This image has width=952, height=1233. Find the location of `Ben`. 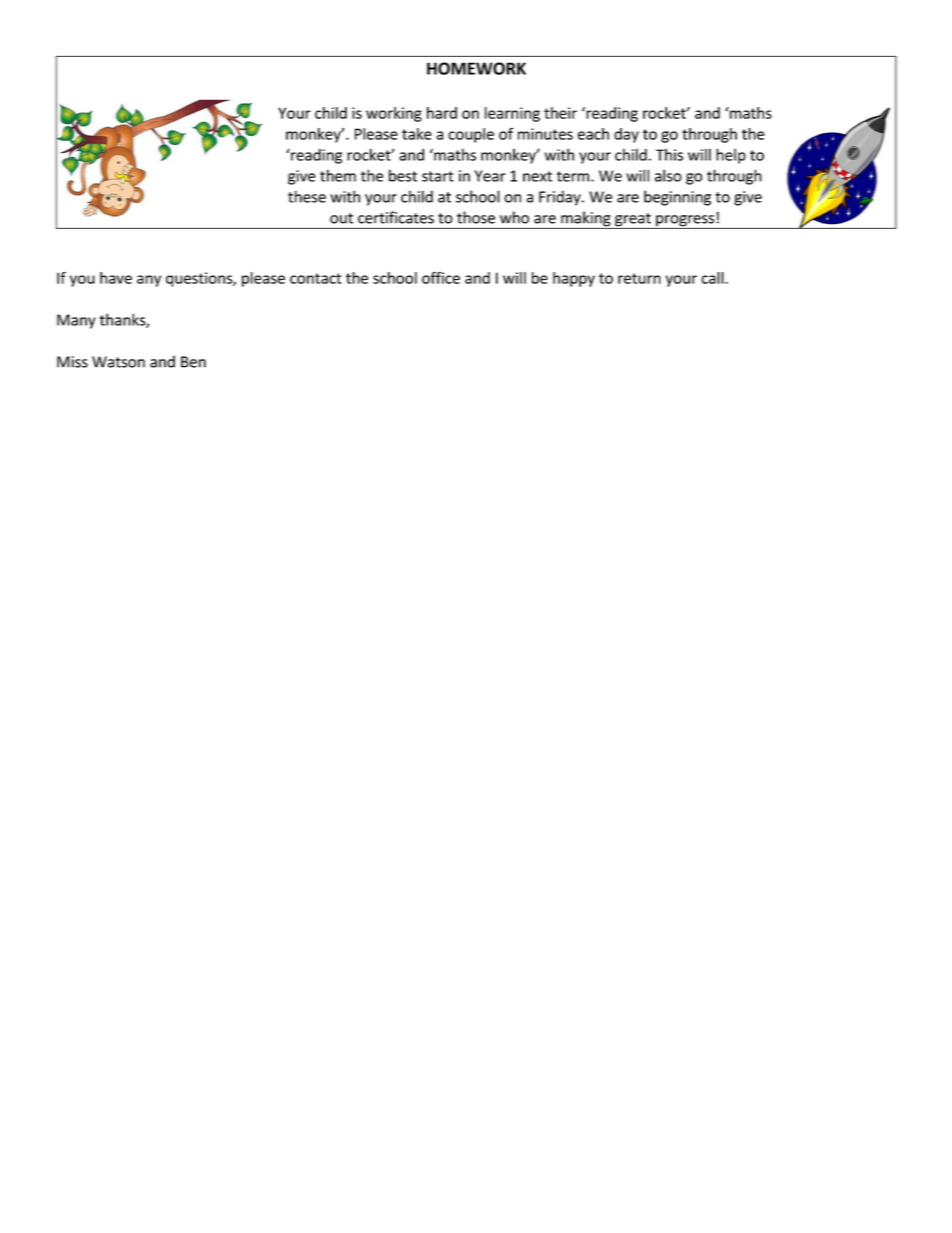

Ben is located at coordinates (193, 362).
